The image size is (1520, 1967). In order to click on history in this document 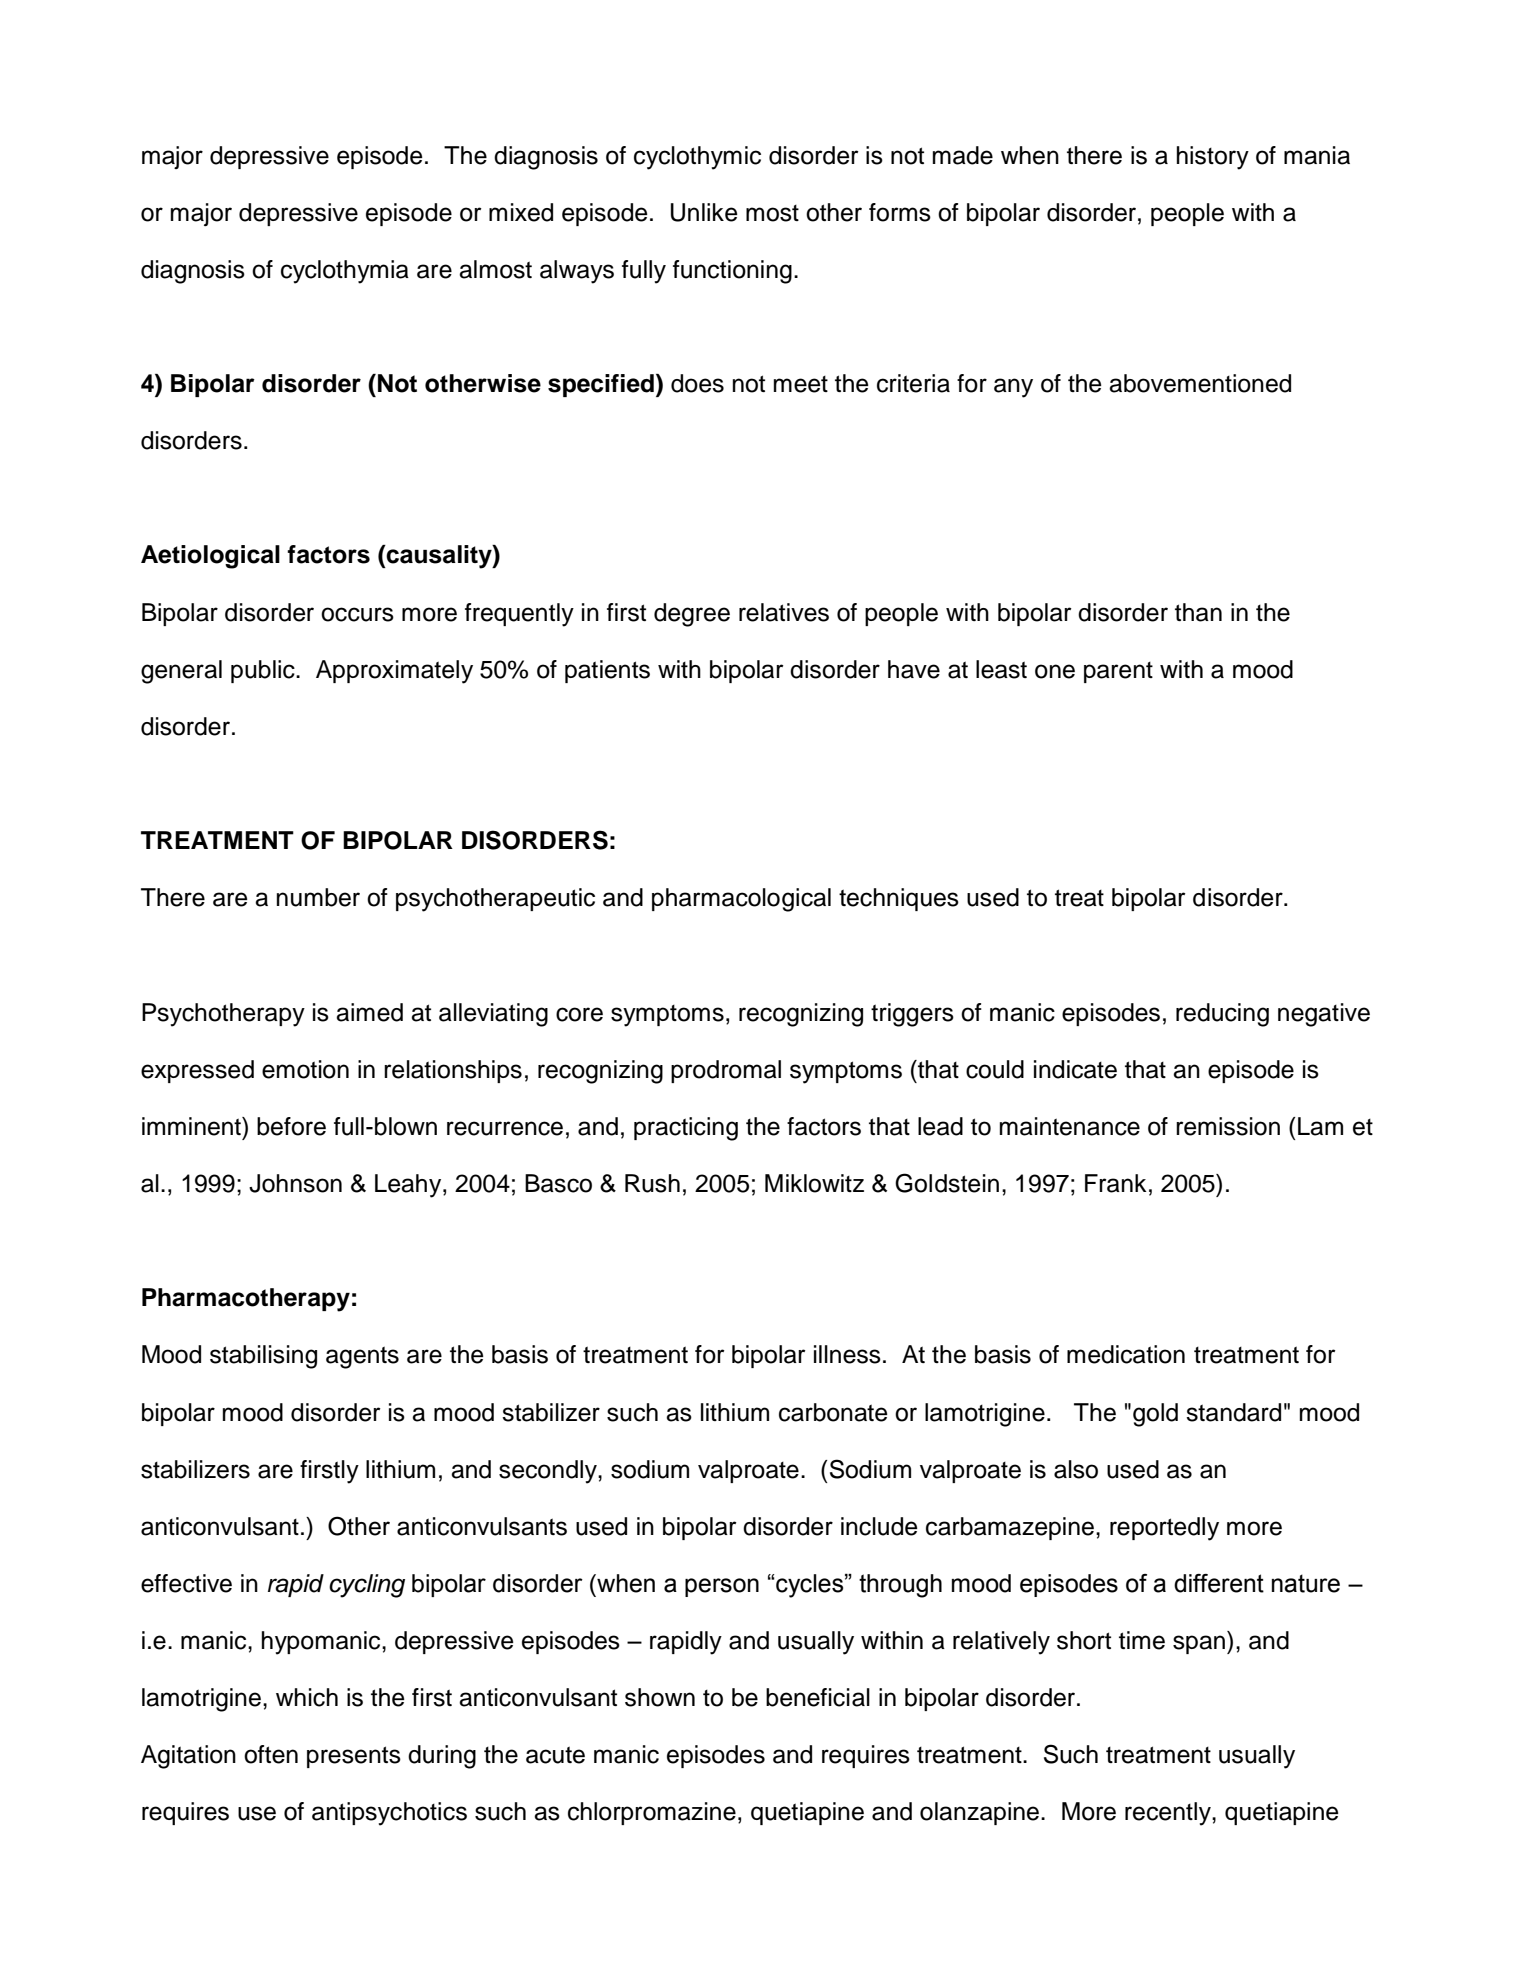, I will do `click(1213, 158)`.
